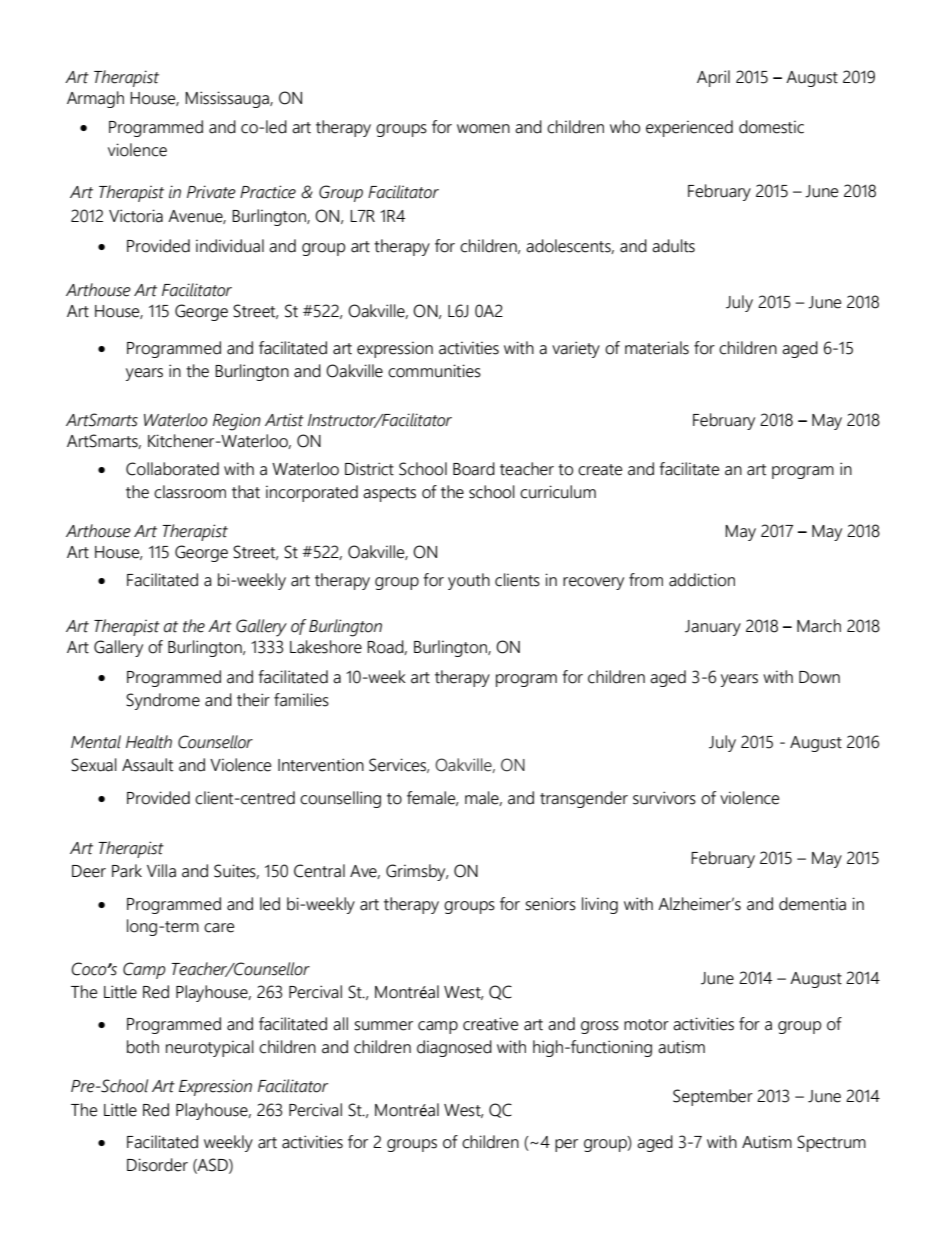 This document has height=1233, width=952. What do you see at coordinates (228, 99) in the document?
I see `Mississauga` at bounding box center [228, 99].
